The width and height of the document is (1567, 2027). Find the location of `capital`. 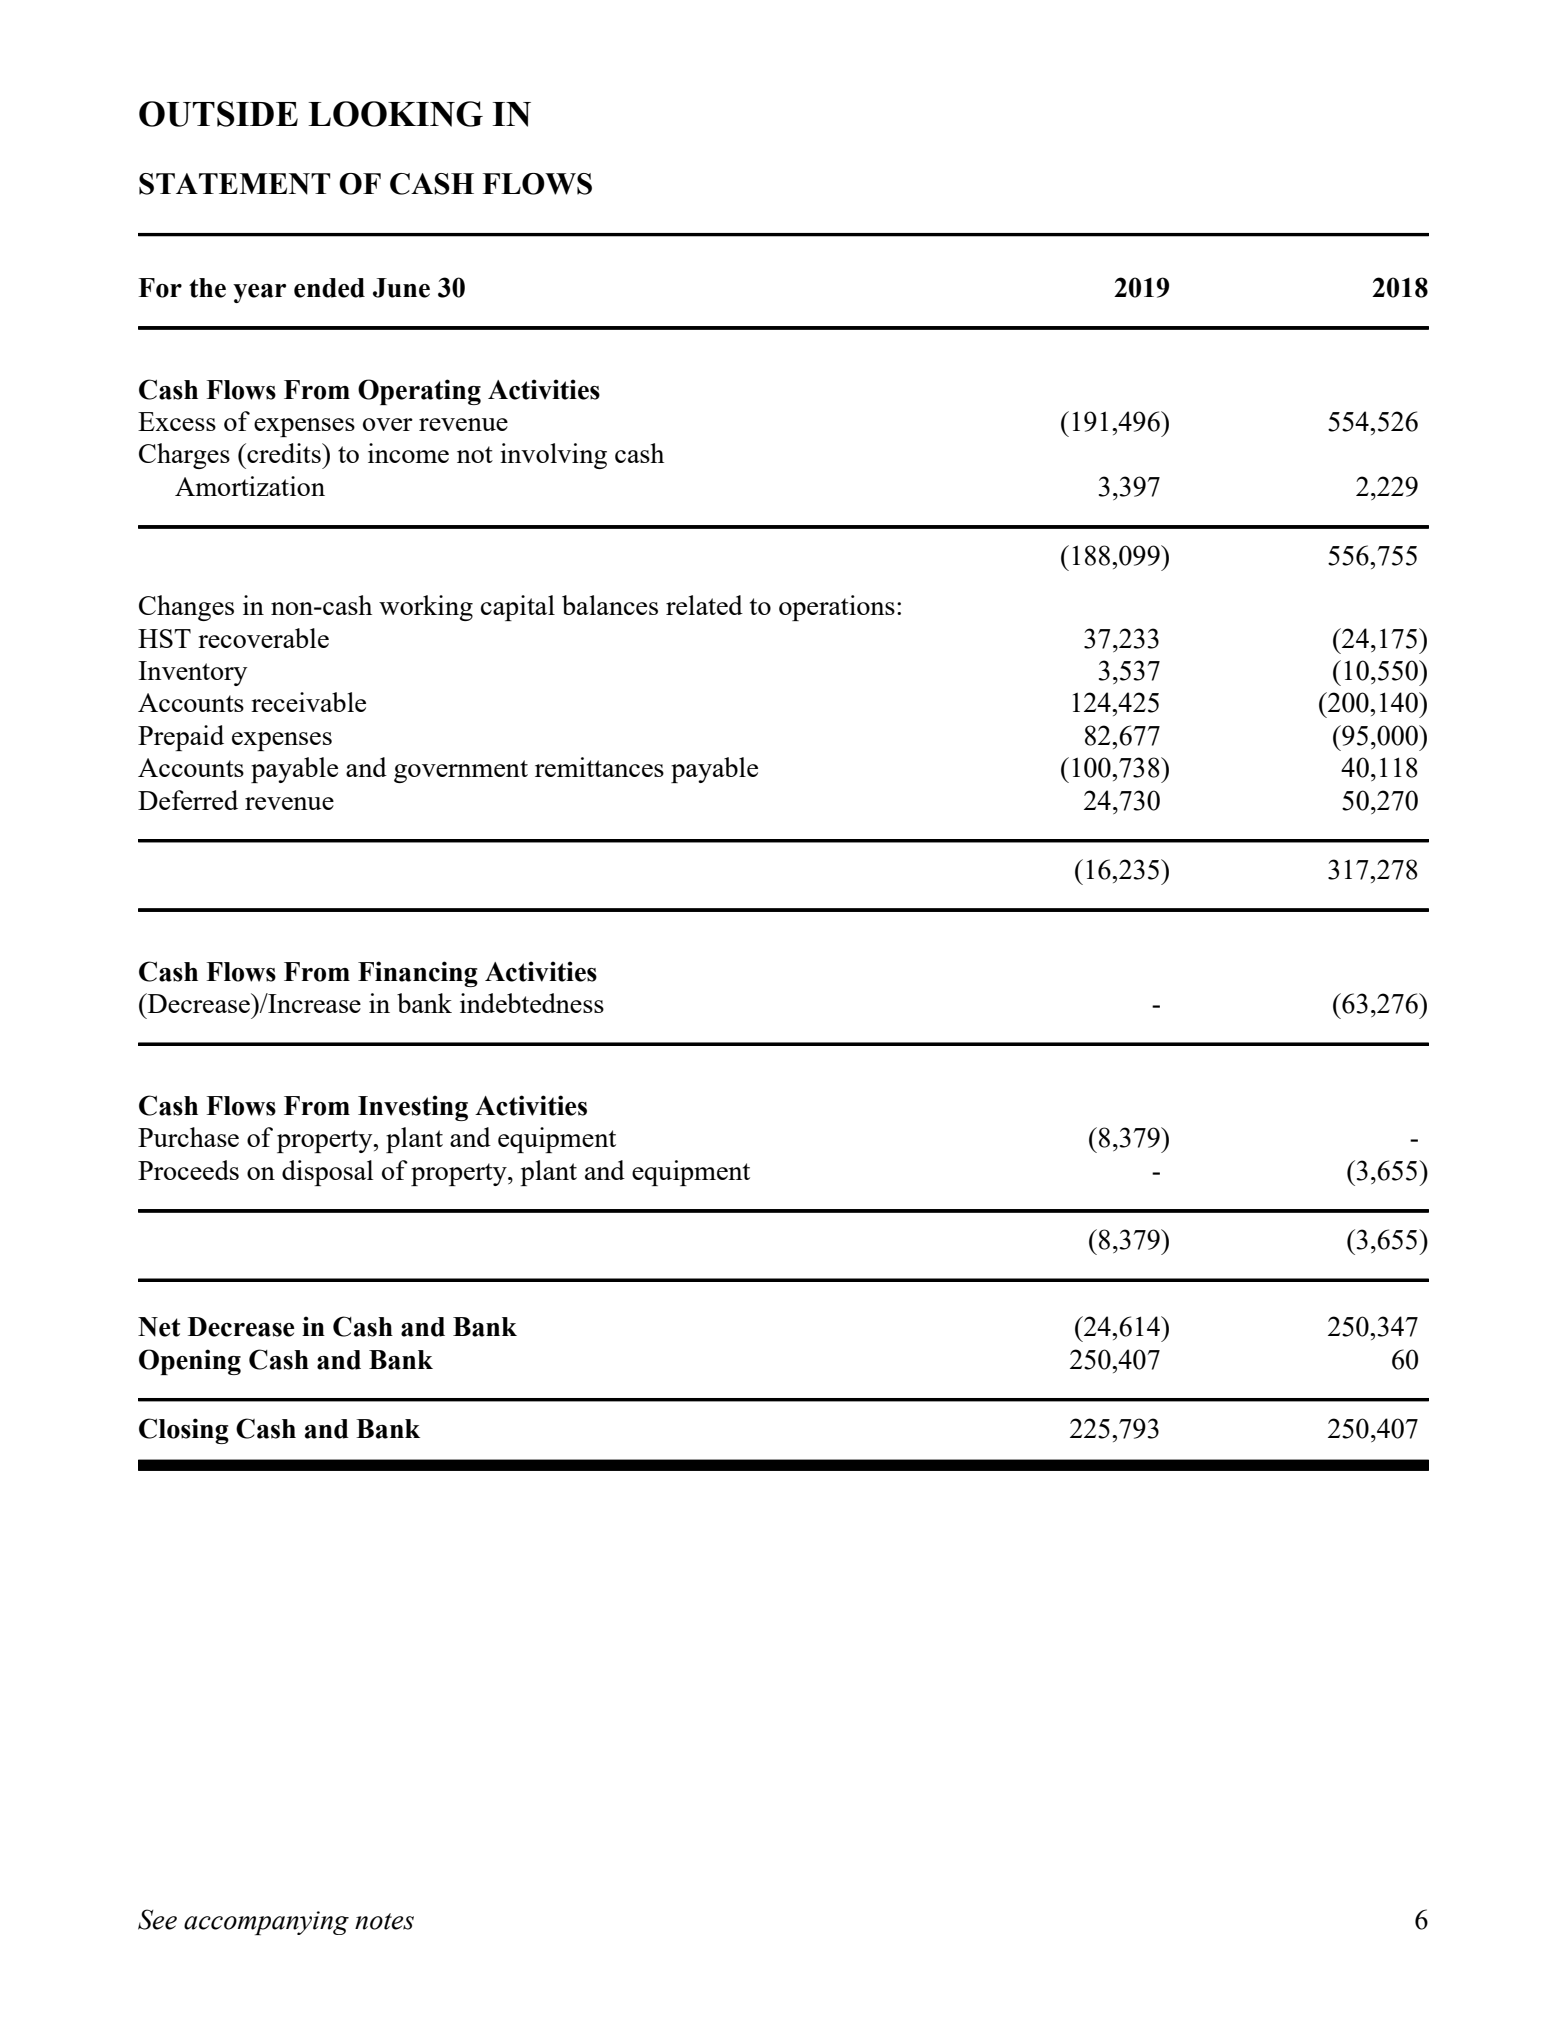

capital is located at coordinates (518, 608).
